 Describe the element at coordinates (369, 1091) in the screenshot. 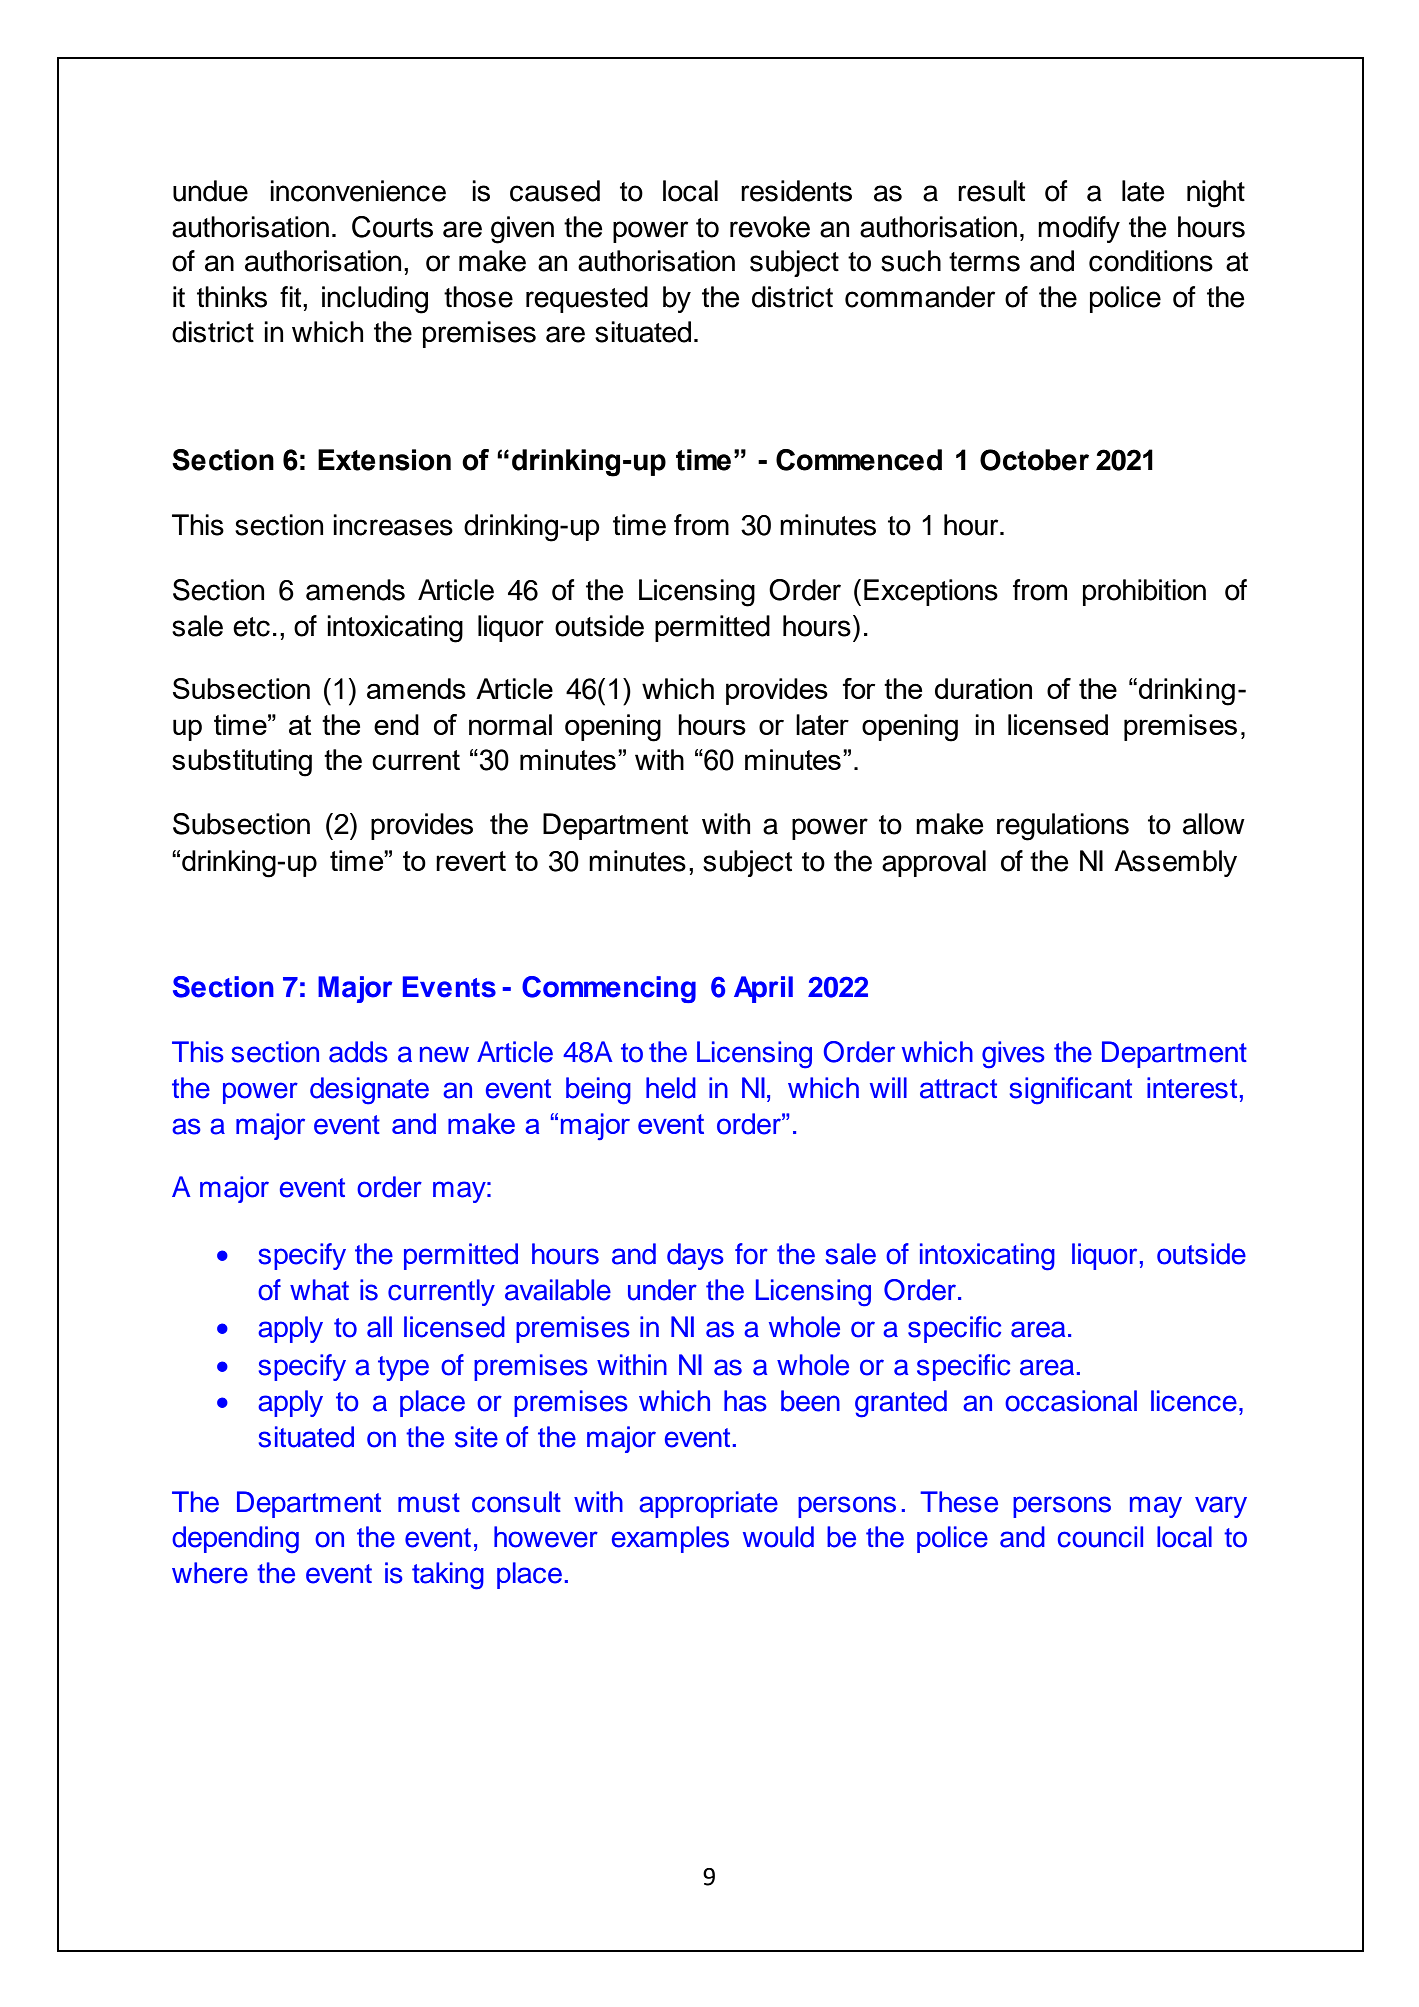

I see `designate` at that location.
